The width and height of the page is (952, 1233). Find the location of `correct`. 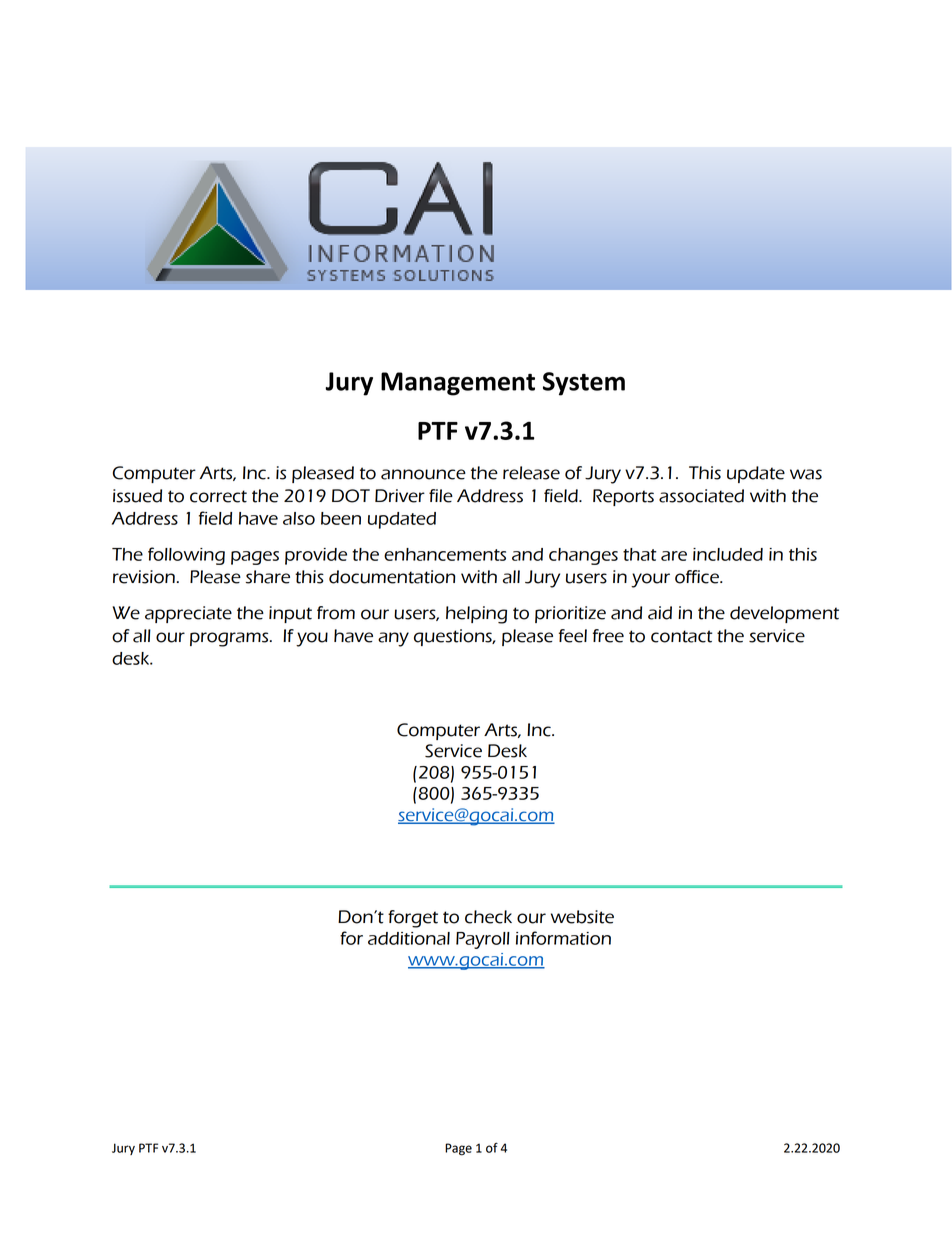

correct is located at coordinates (218, 496).
